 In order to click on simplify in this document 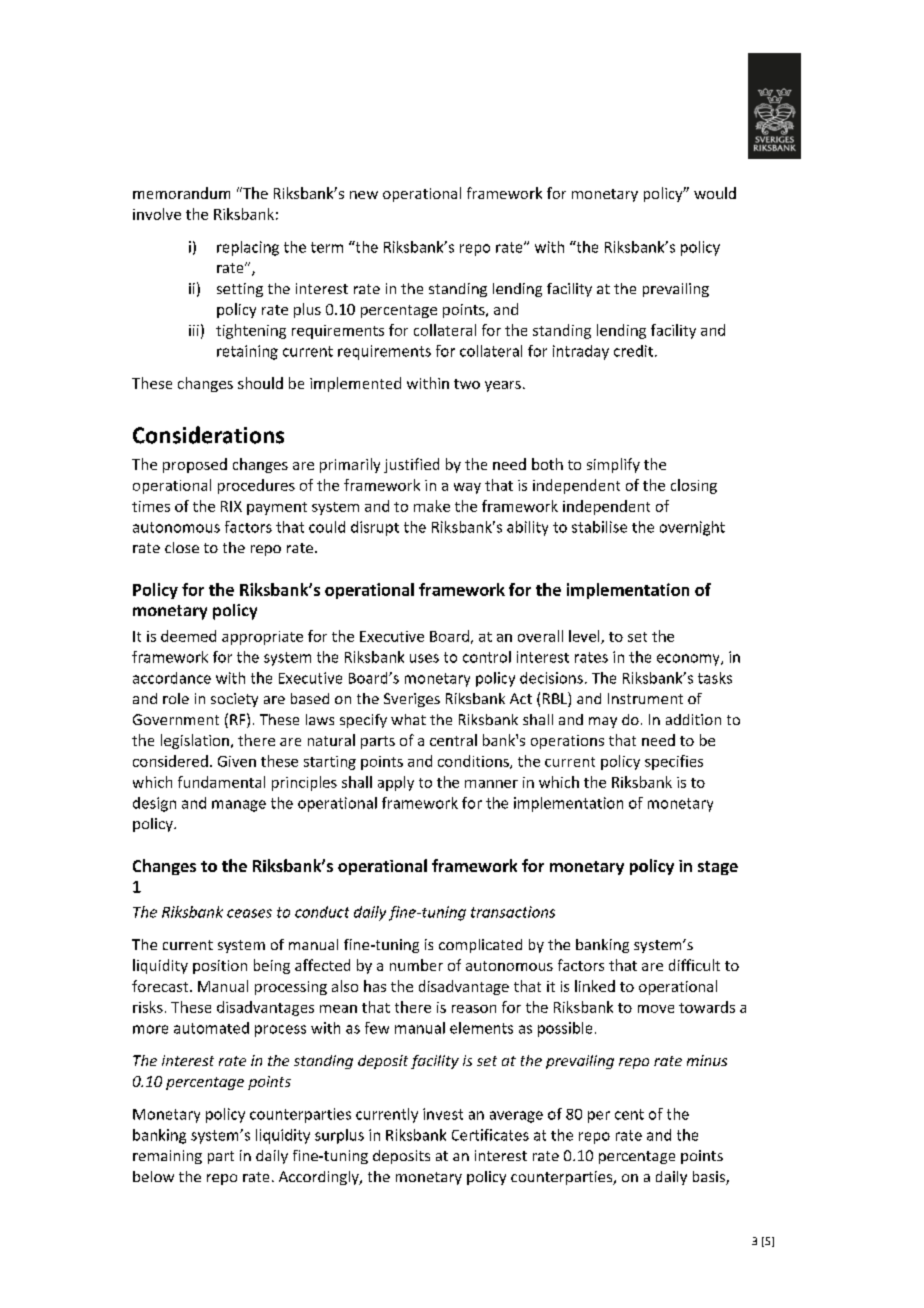, I will do `click(613, 465)`.
